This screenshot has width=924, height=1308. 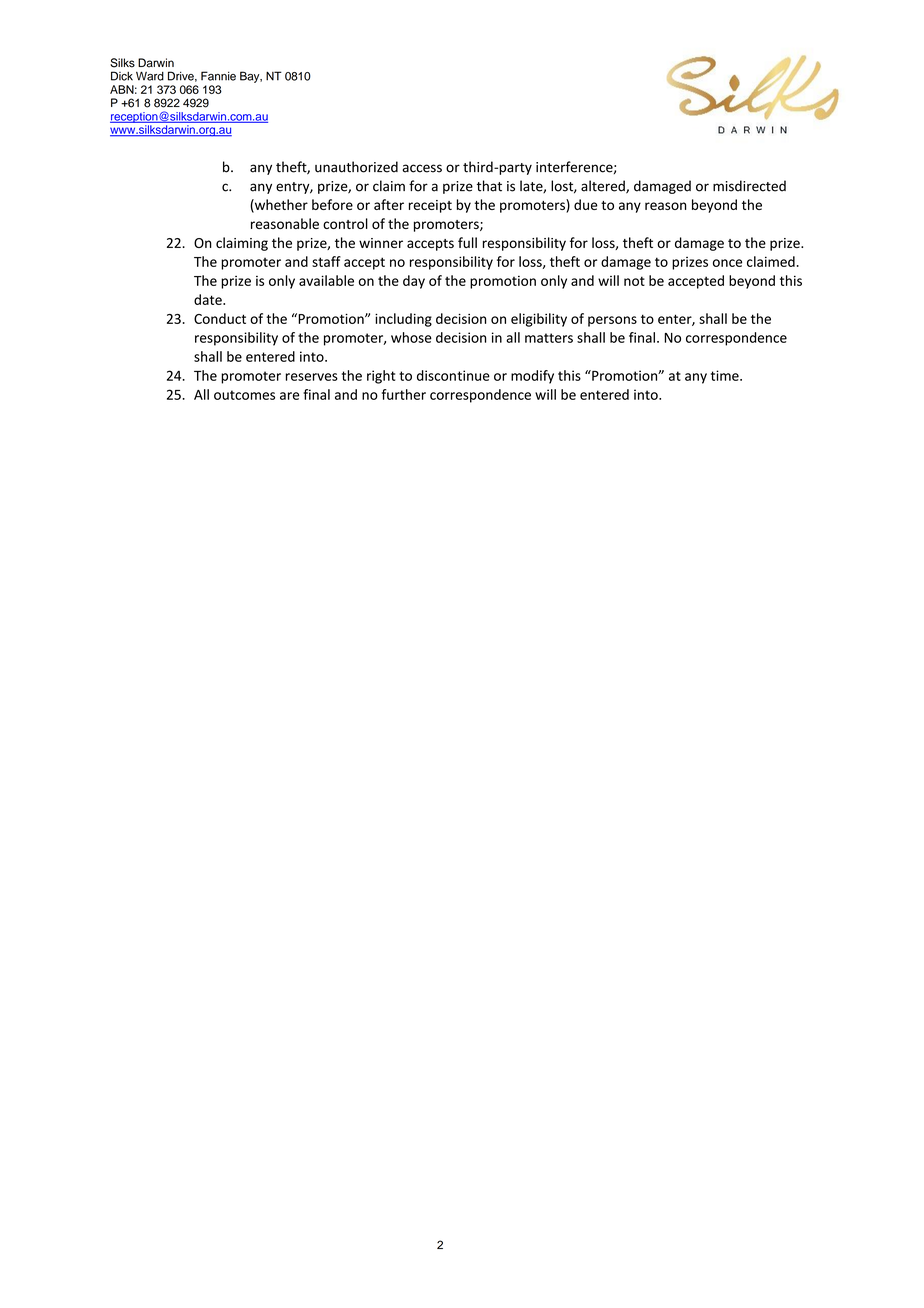 What do you see at coordinates (150, 76) in the screenshot?
I see `Ward` at bounding box center [150, 76].
